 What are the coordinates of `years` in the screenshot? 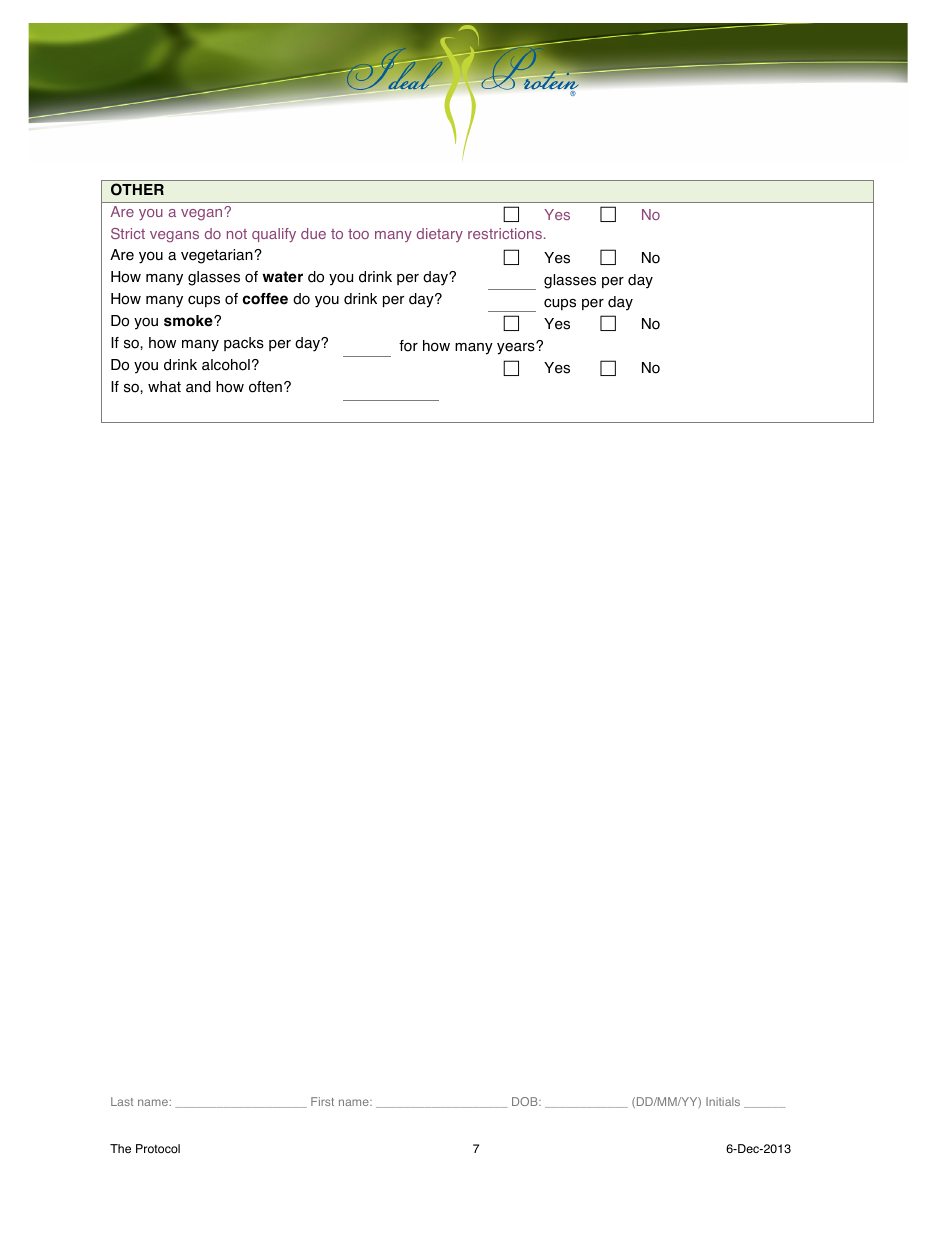 It's located at (517, 348).
